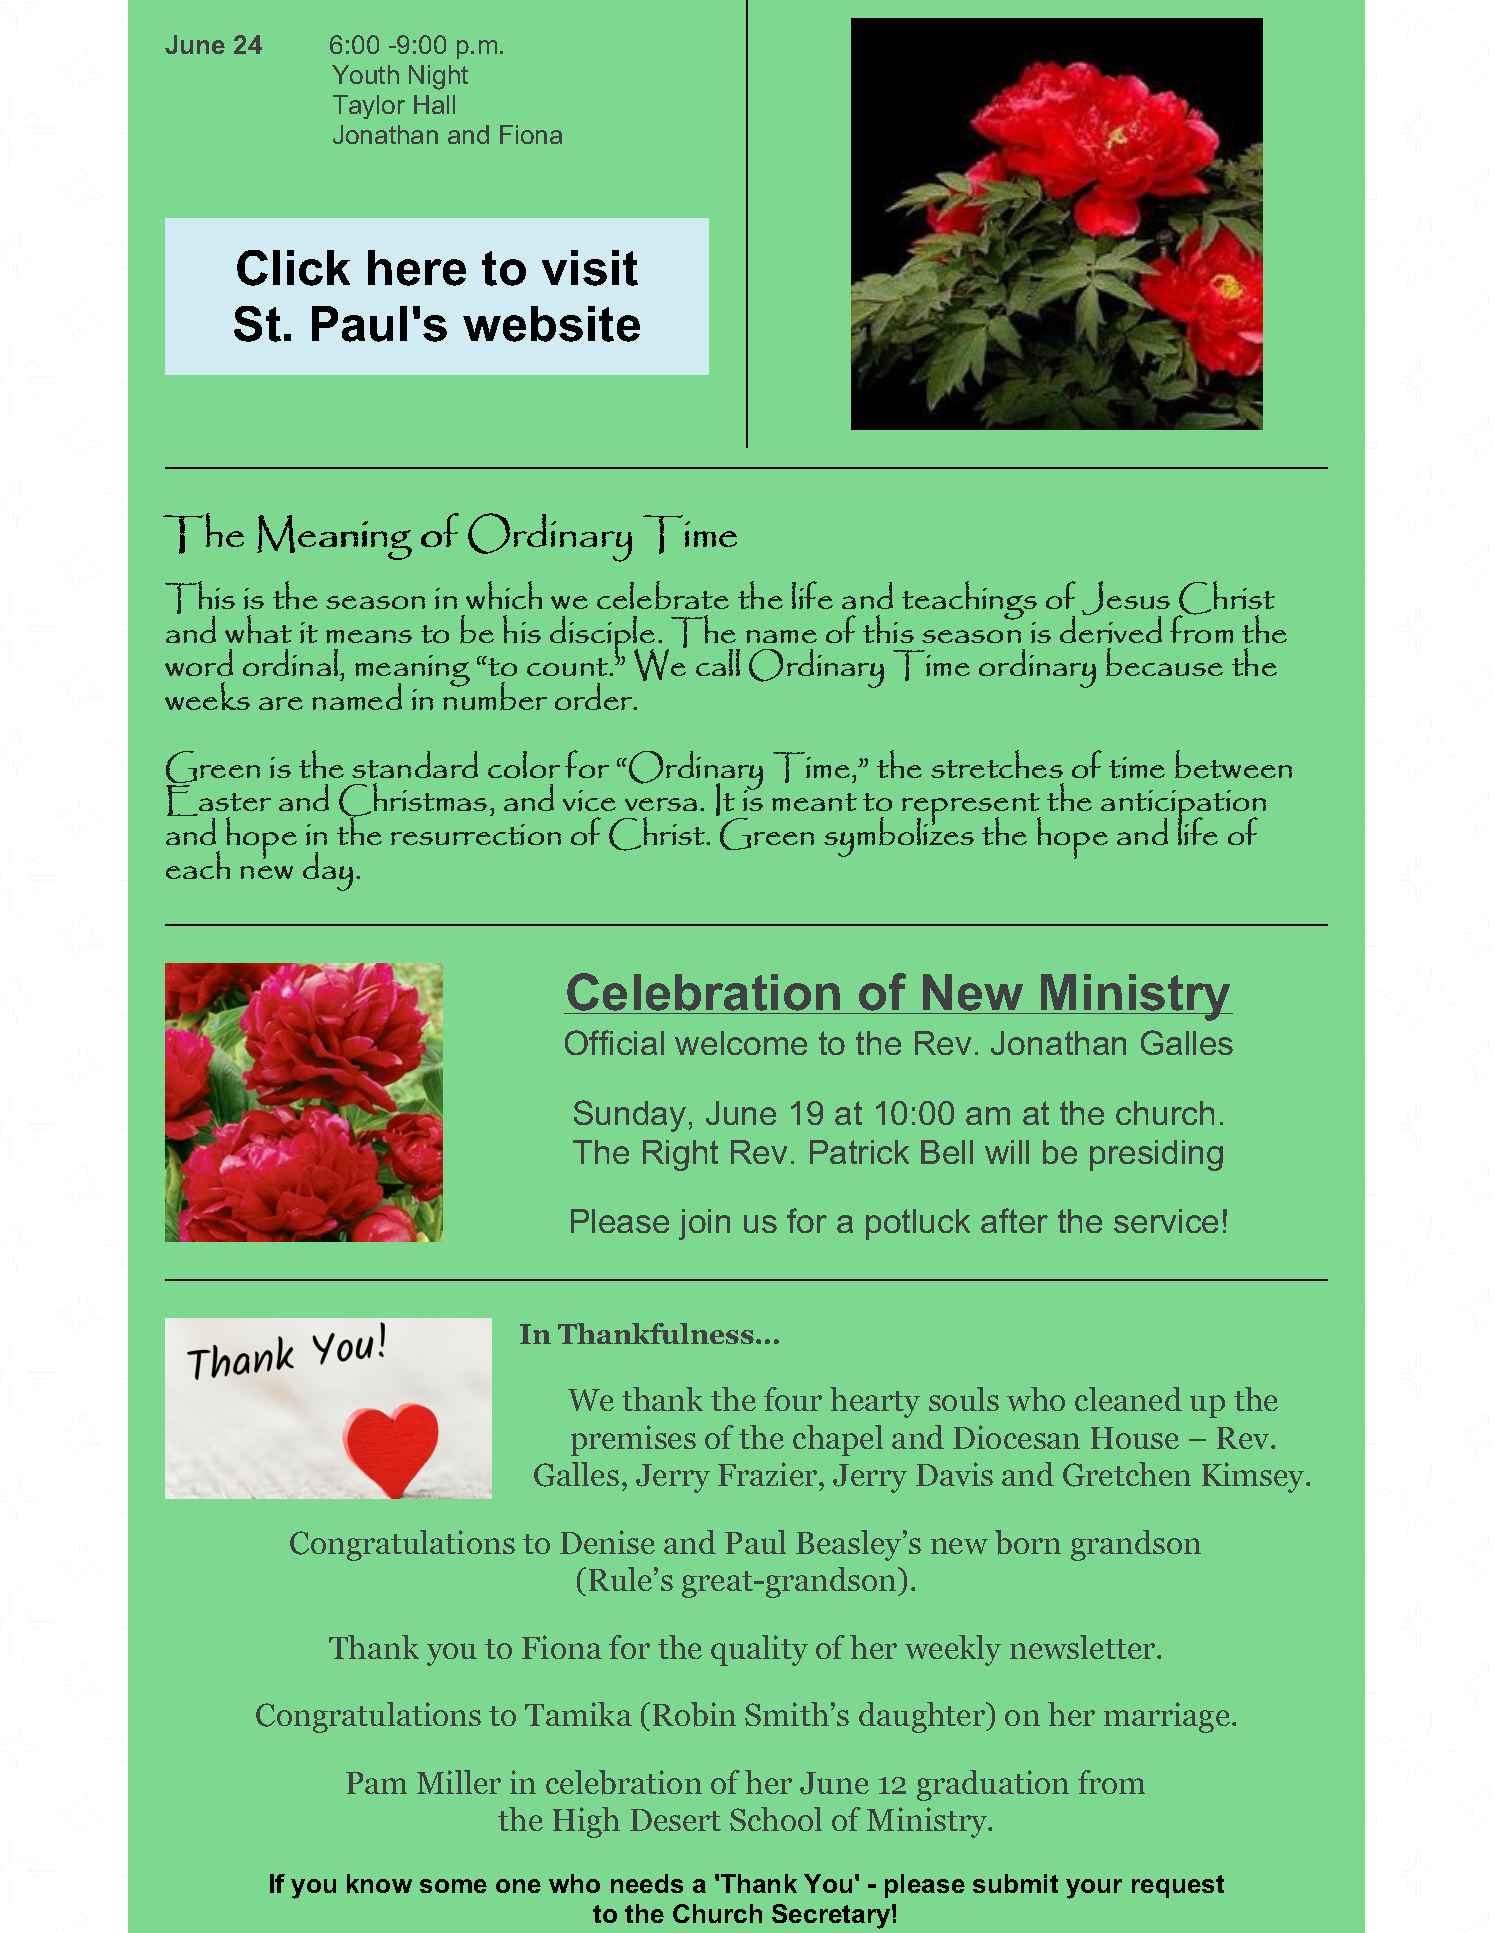  I want to click on call, so click(718, 662).
